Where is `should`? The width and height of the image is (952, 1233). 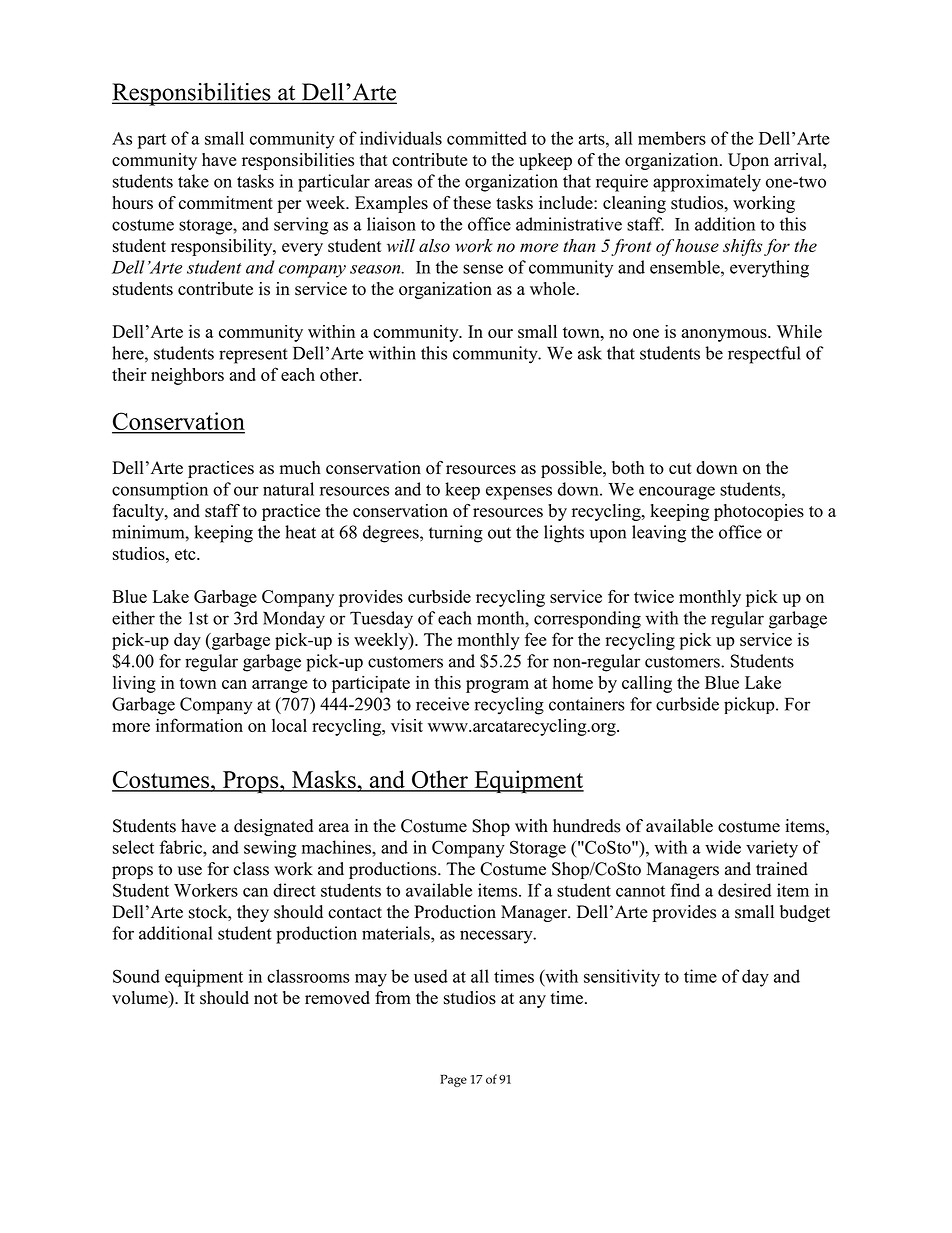
should is located at coordinates (224, 998).
